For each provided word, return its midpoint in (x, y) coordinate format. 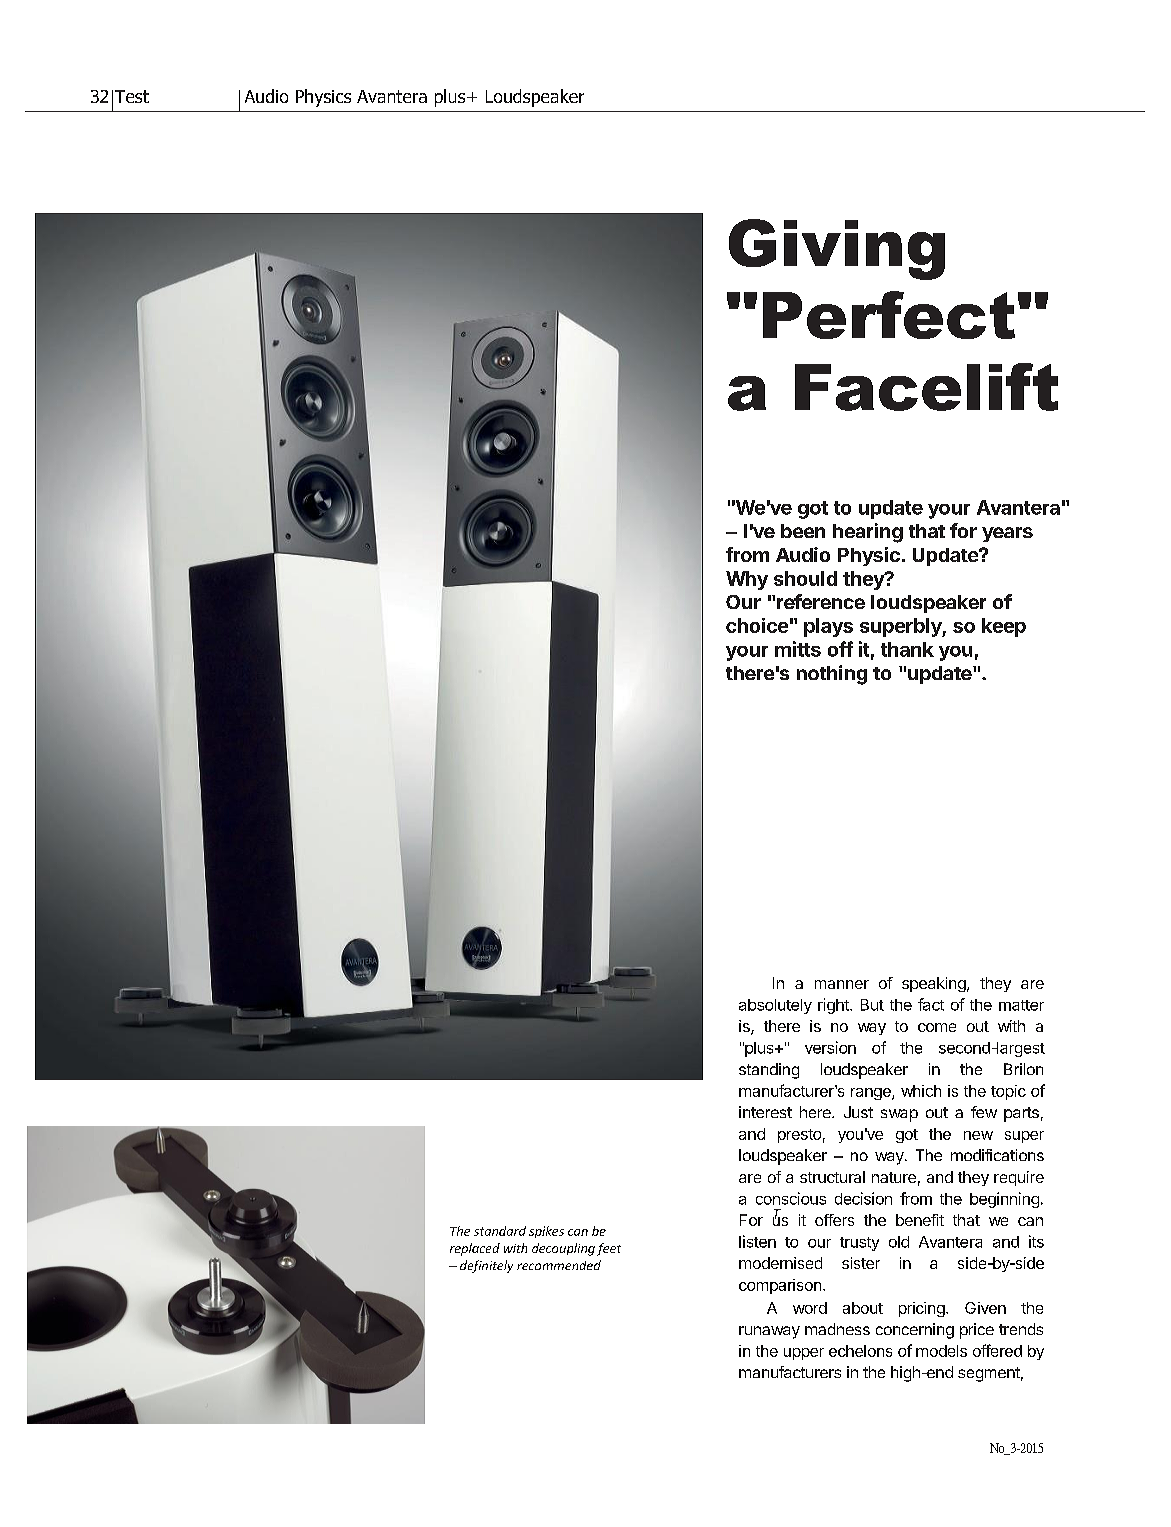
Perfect (889, 315)
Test (132, 96)
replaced (475, 1249)
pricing (923, 1309)
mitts (798, 649)
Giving (837, 249)
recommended (559, 1265)
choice (757, 625)
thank (907, 649)
